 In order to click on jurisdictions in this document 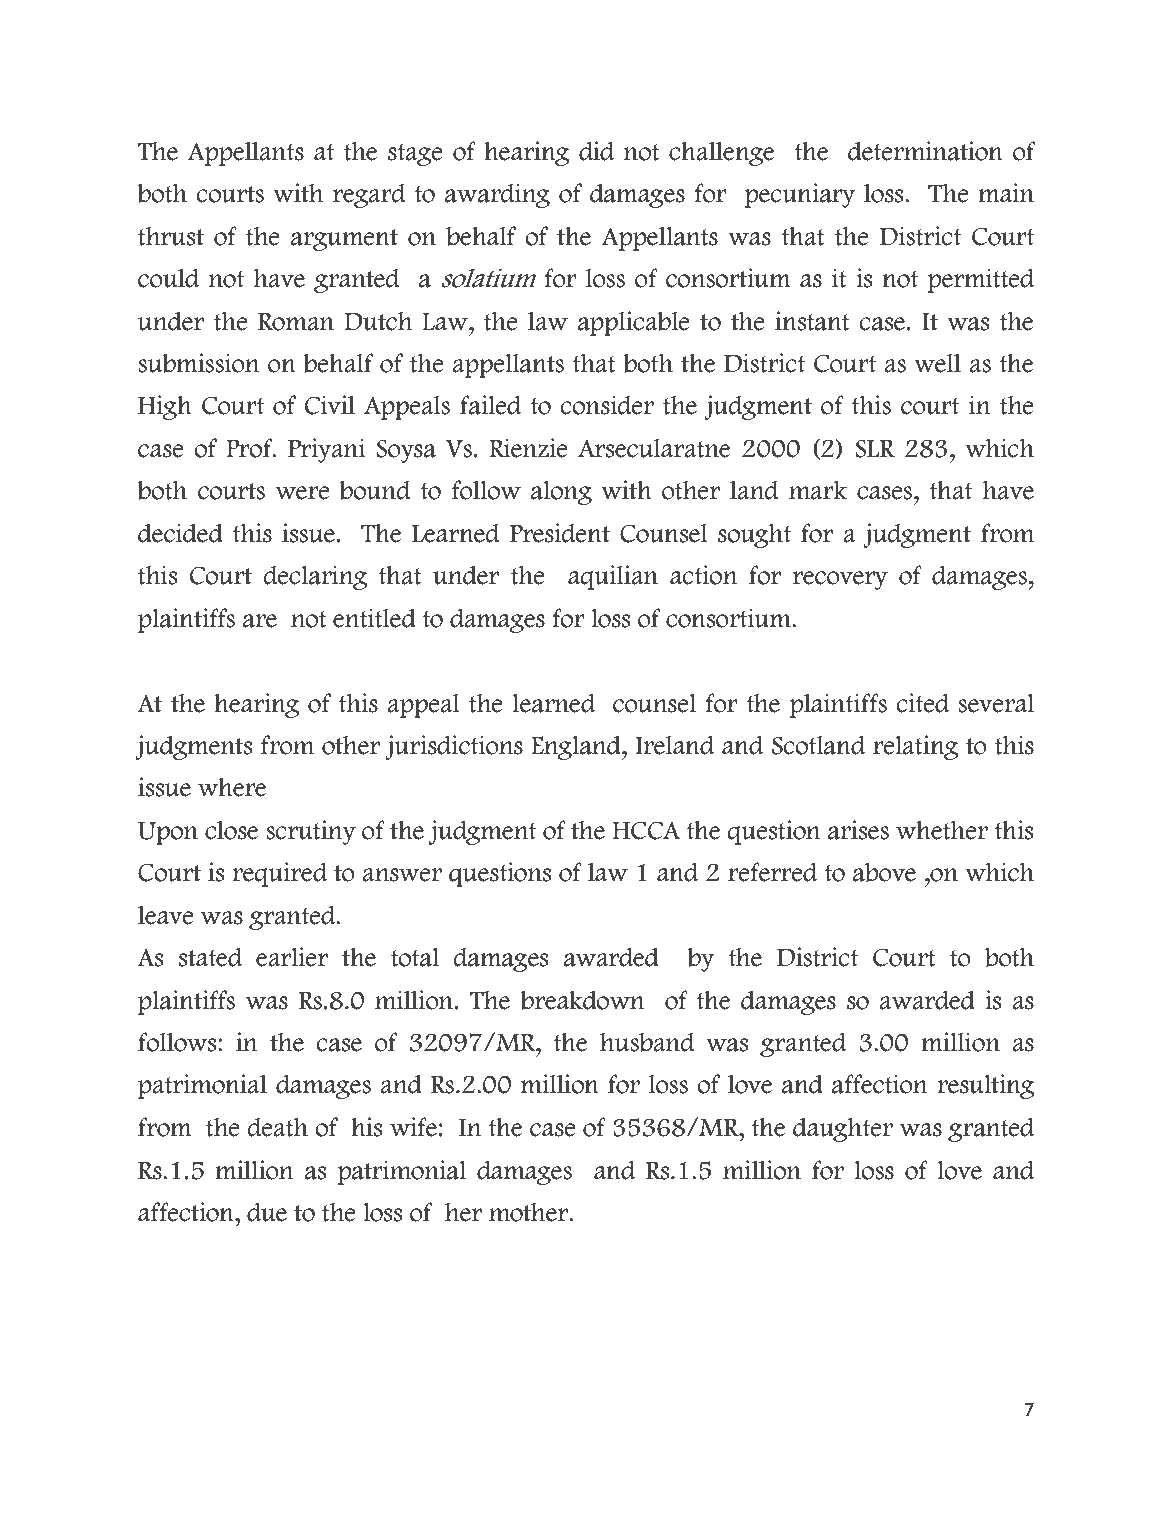, I will do `click(454, 747)`.
